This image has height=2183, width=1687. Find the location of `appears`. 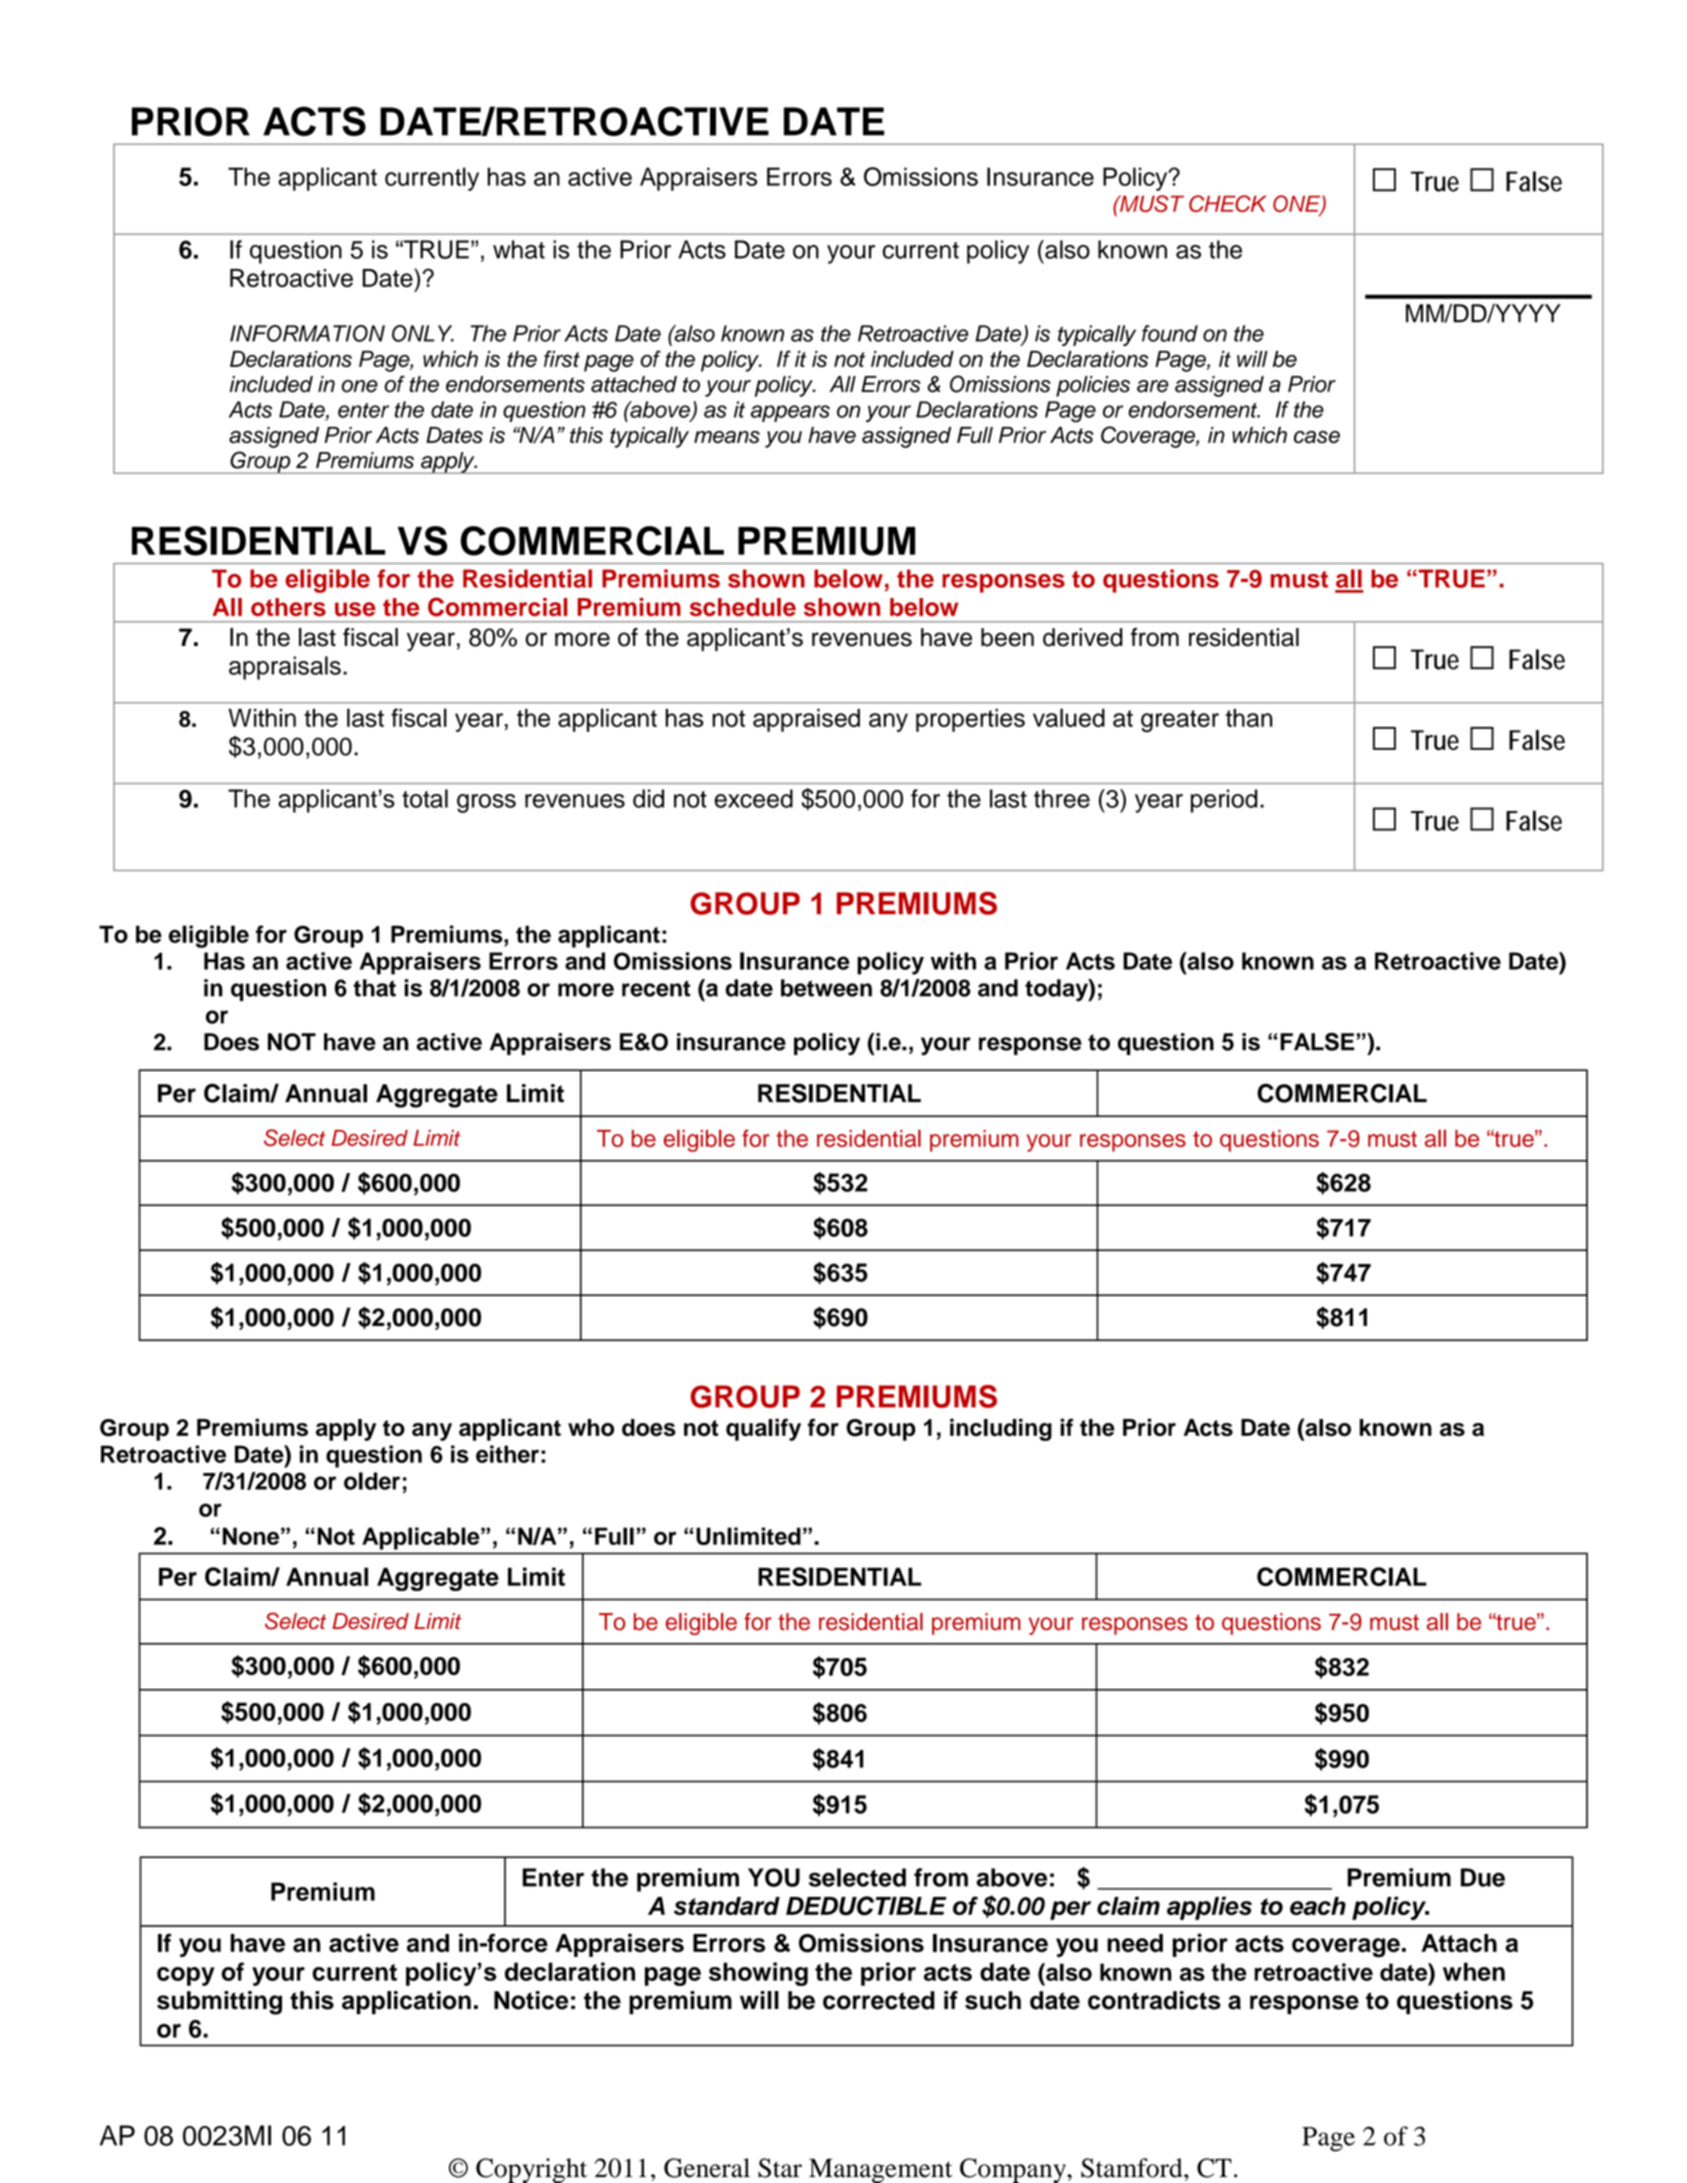

appears is located at coordinates (790, 413).
